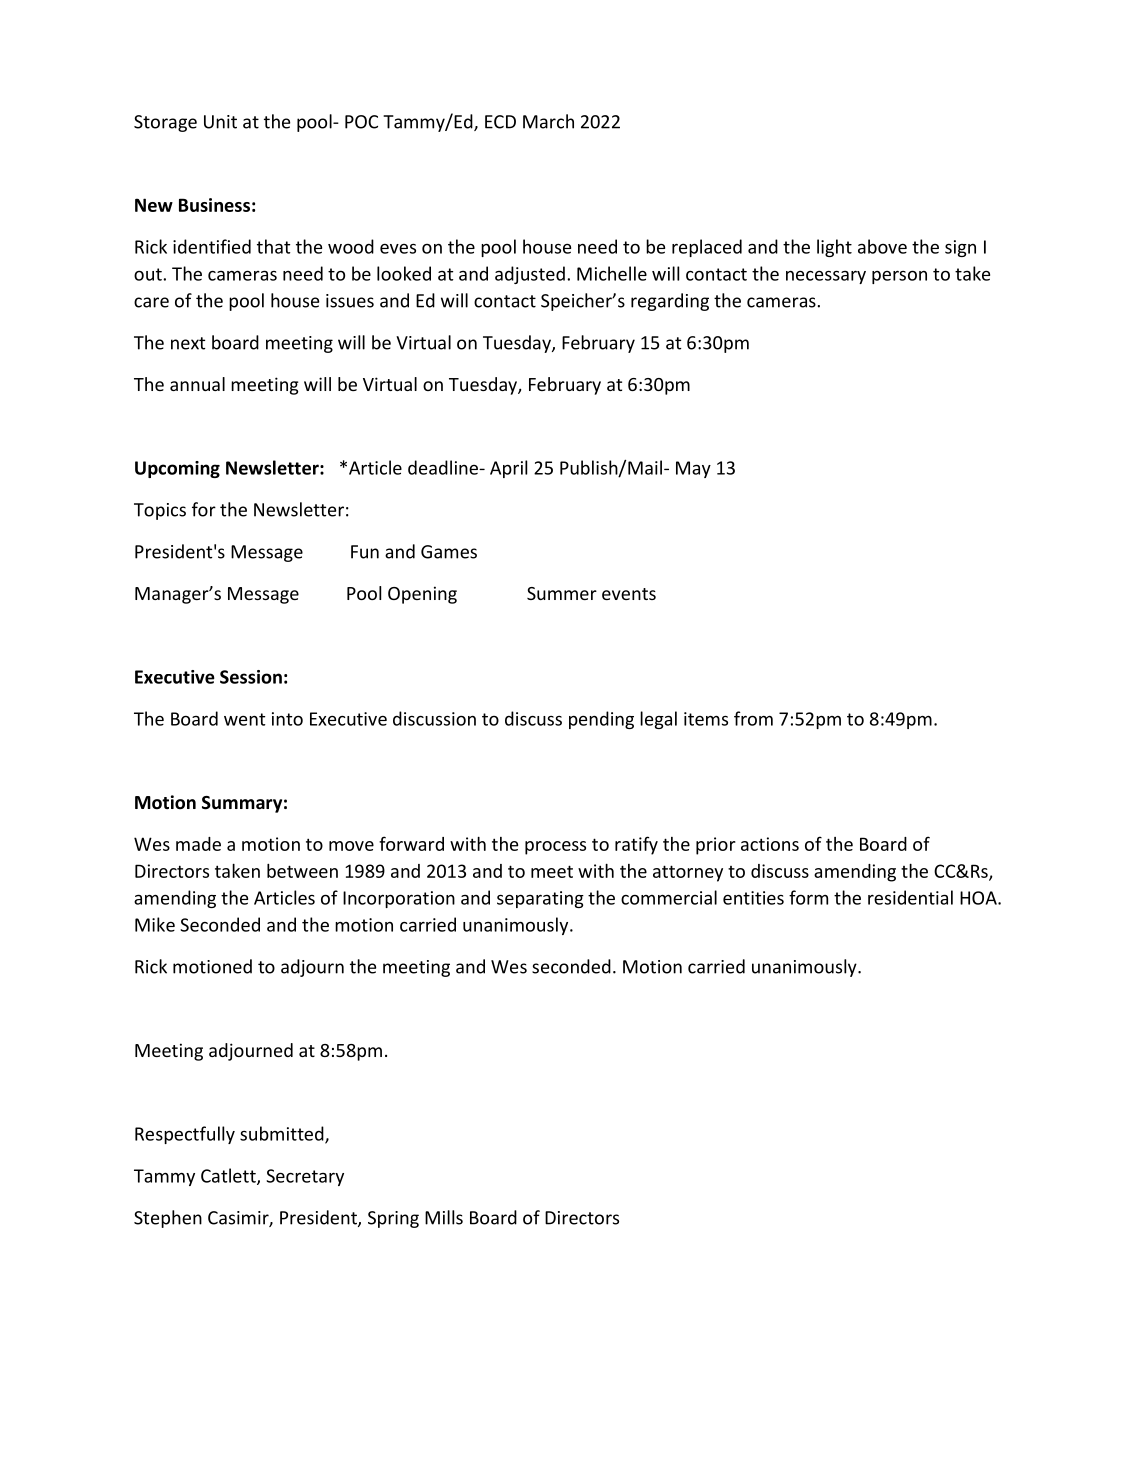 Image resolution: width=1137 pixels, height=1472 pixels. I want to click on above, so click(882, 246).
